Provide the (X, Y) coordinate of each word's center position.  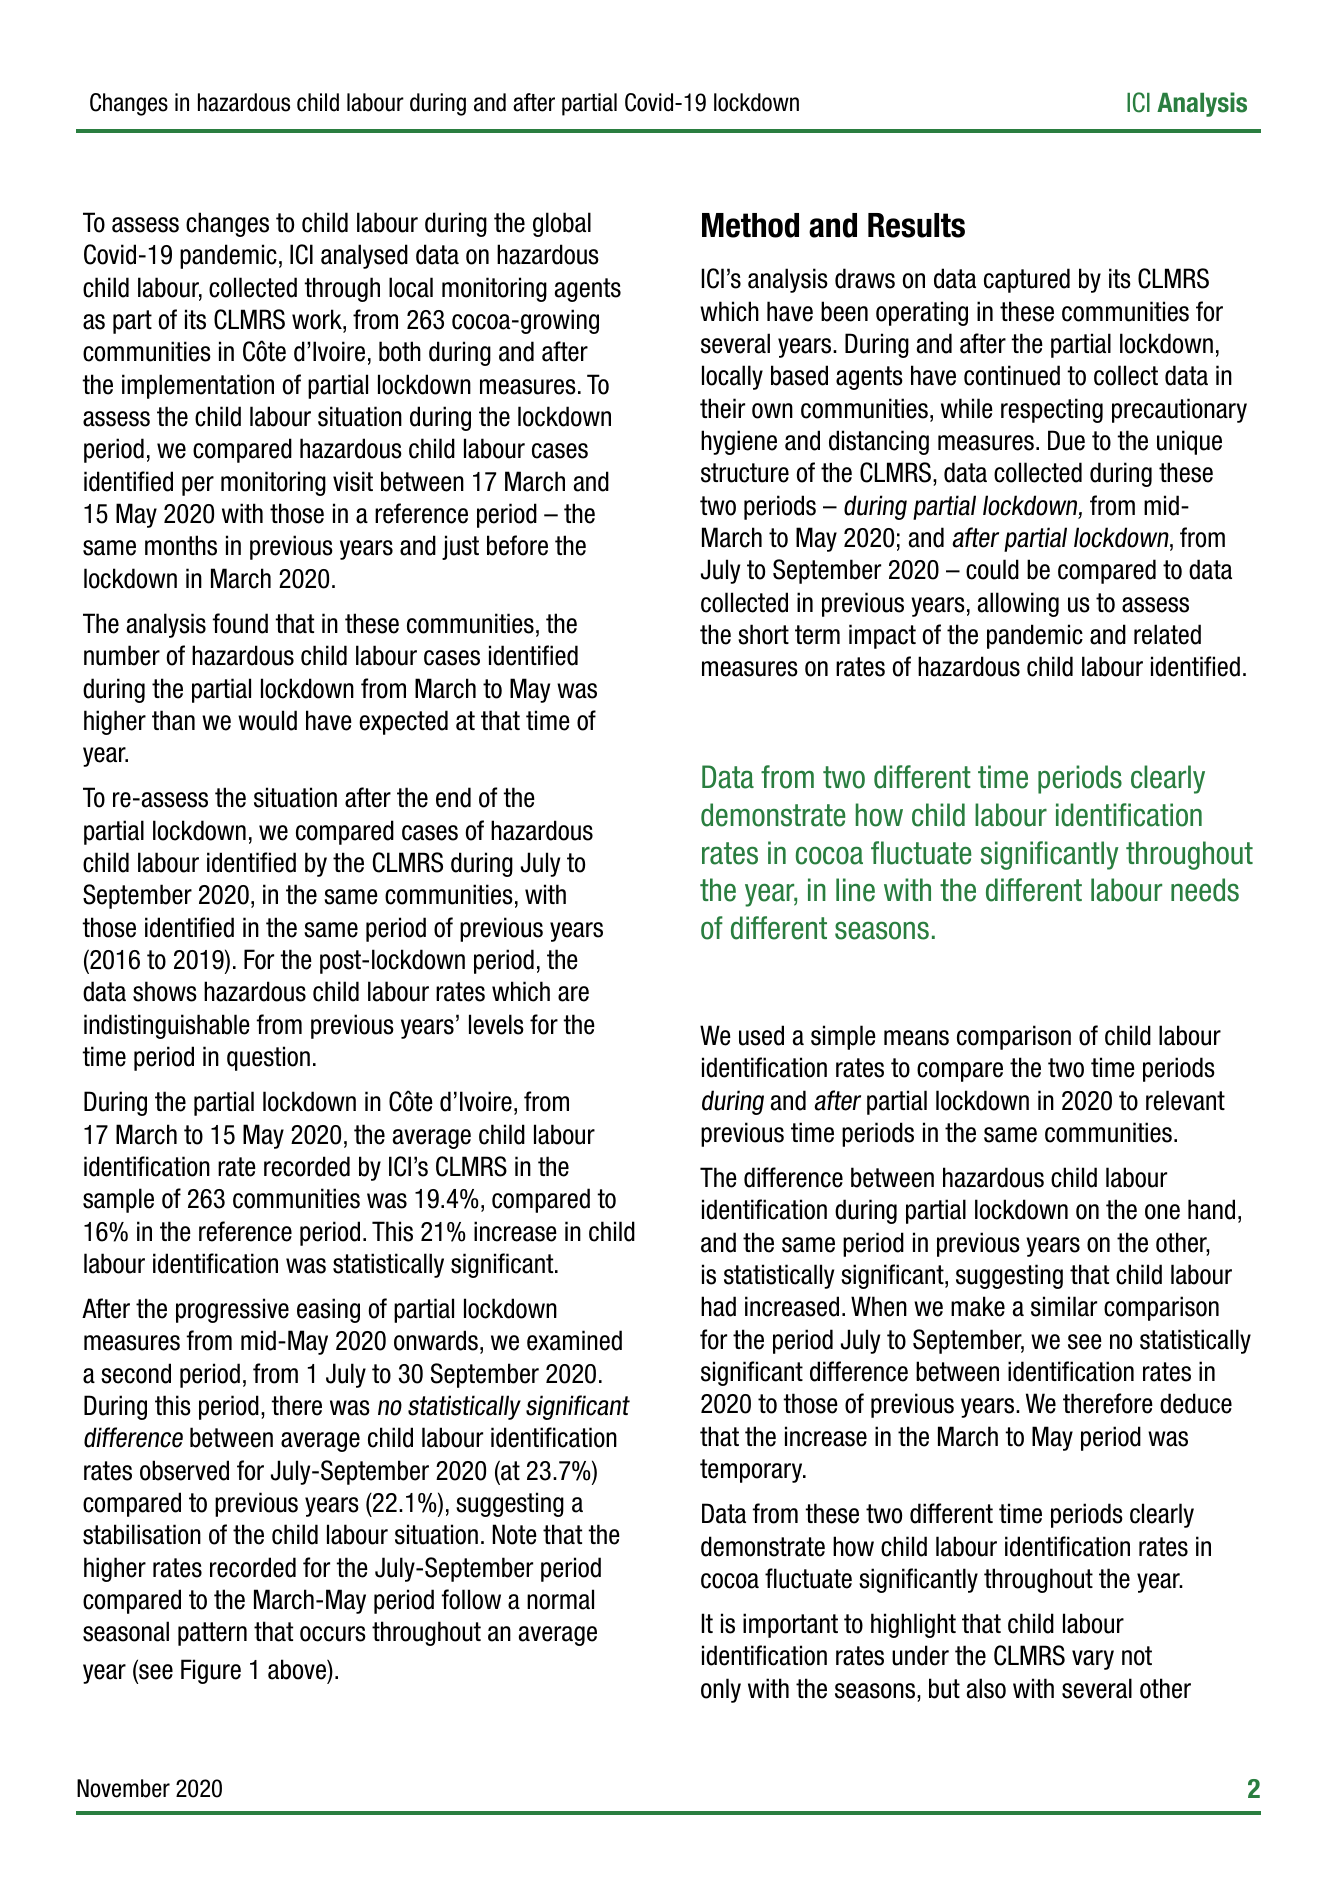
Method (750, 225)
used (761, 1035)
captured (1027, 280)
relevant (1185, 1100)
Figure (211, 1671)
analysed (364, 256)
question (268, 1058)
